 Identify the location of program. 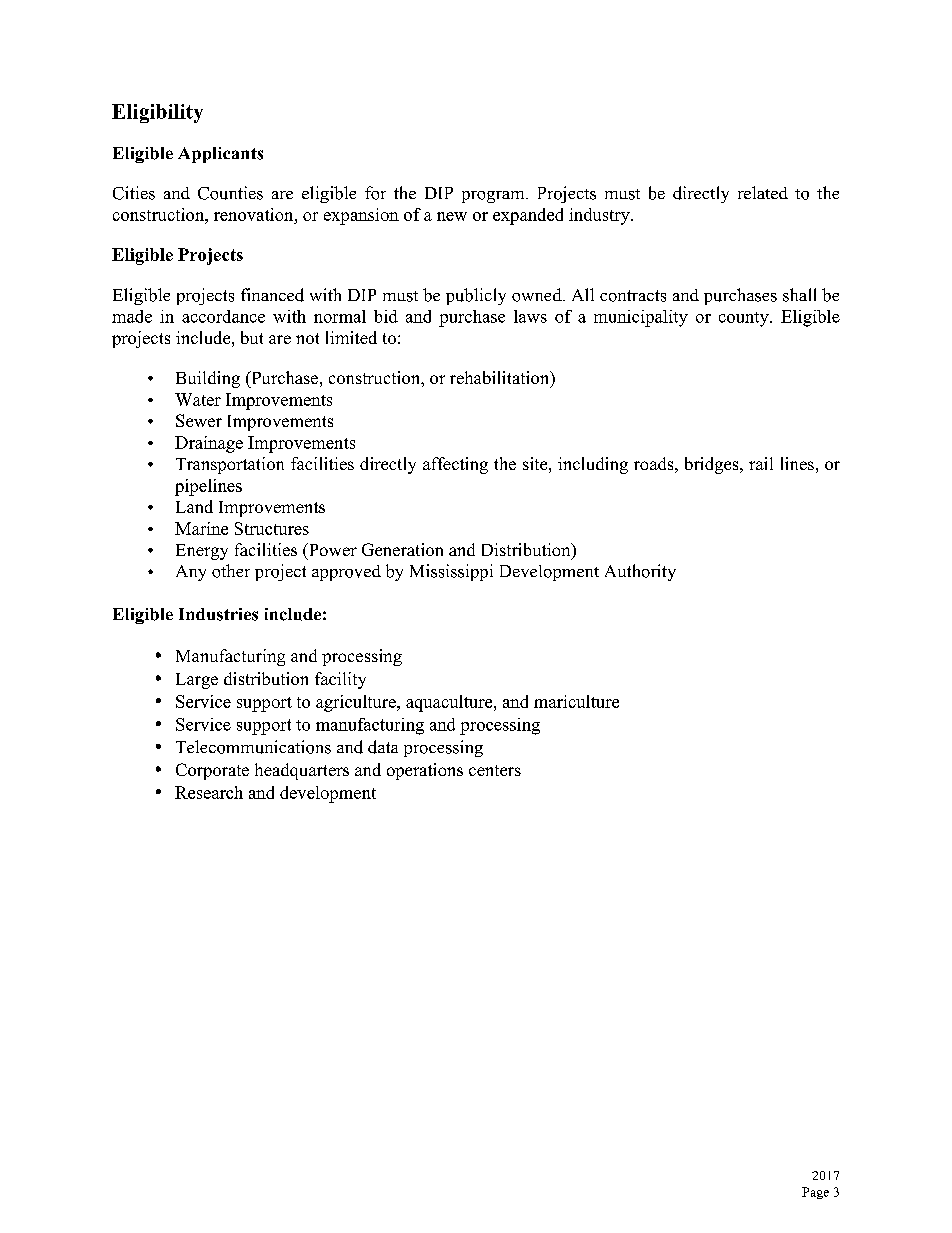
(494, 197).
